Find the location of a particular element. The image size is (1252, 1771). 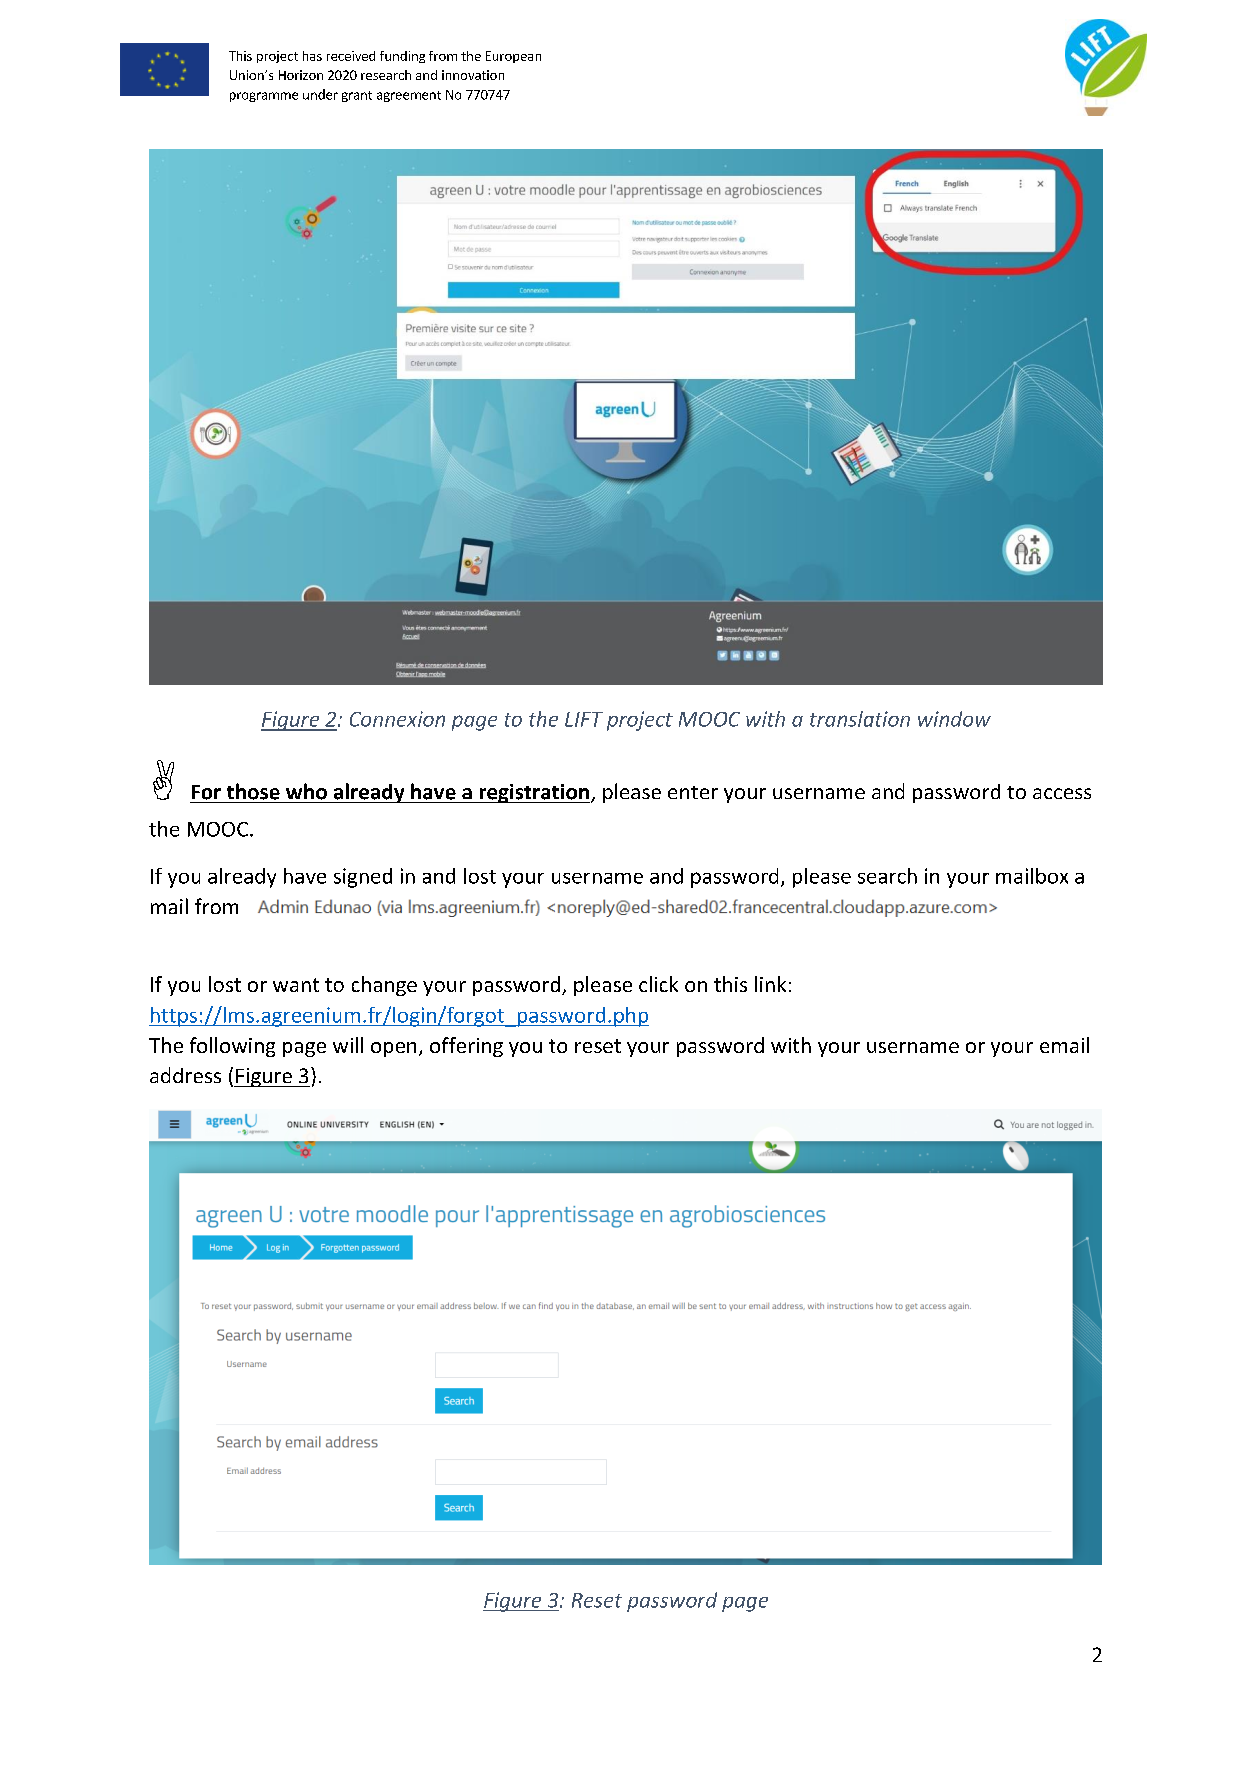

programme is located at coordinates (264, 97).
